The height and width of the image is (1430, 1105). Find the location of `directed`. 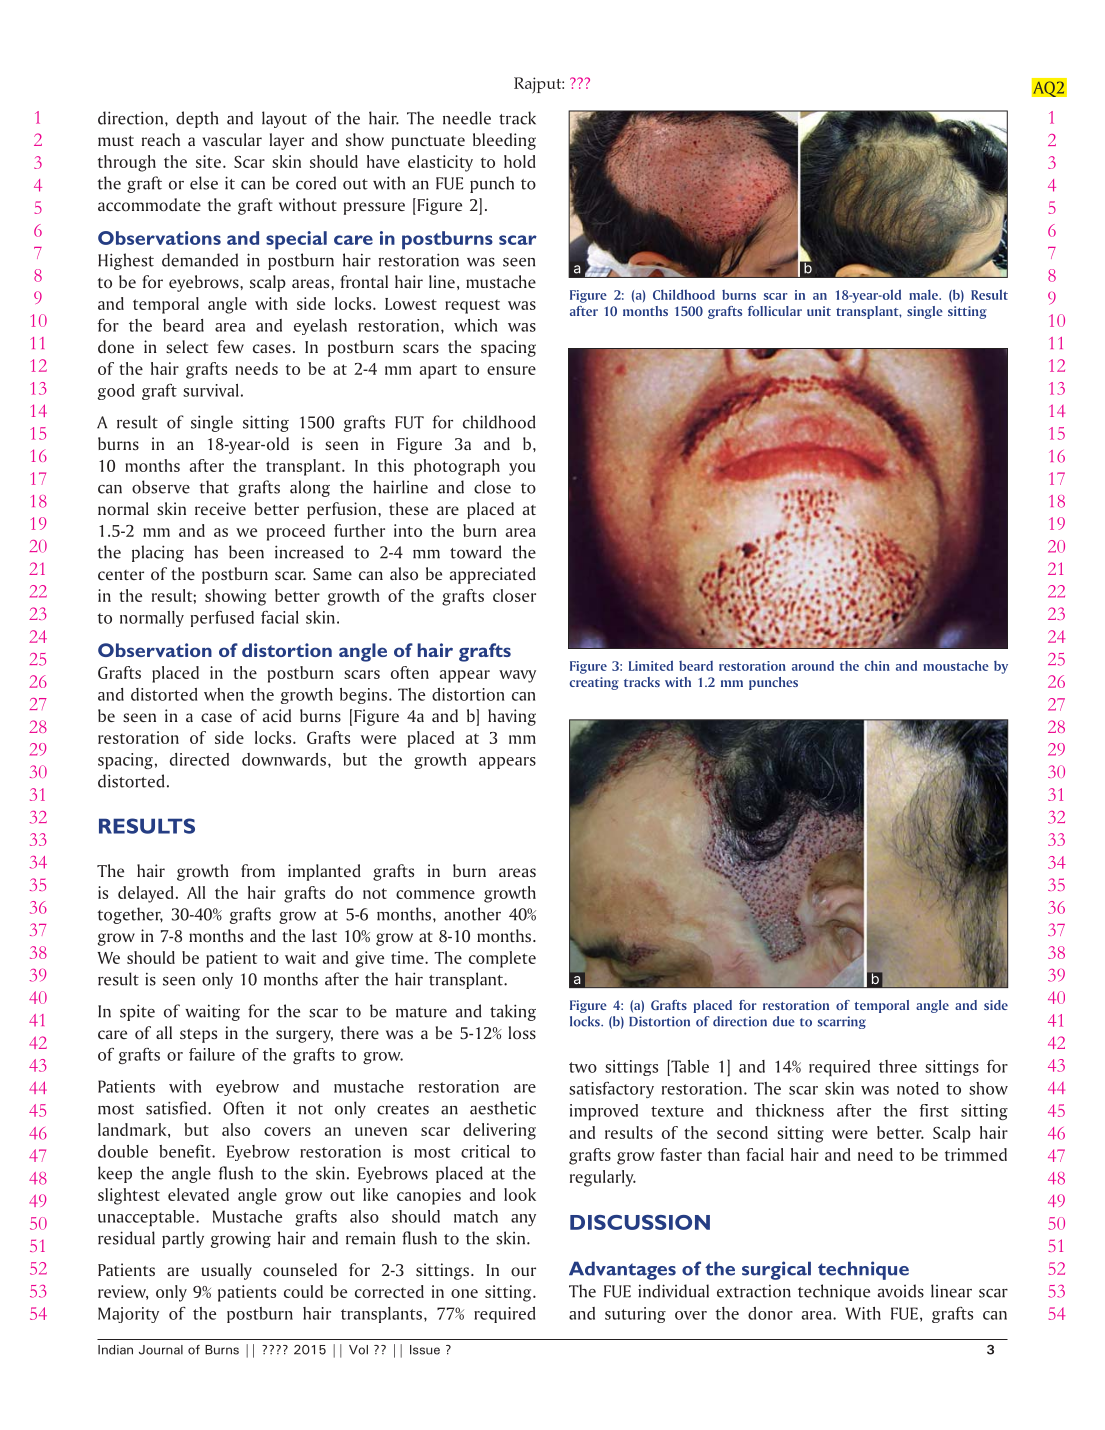

directed is located at coordinates (199, 759).
